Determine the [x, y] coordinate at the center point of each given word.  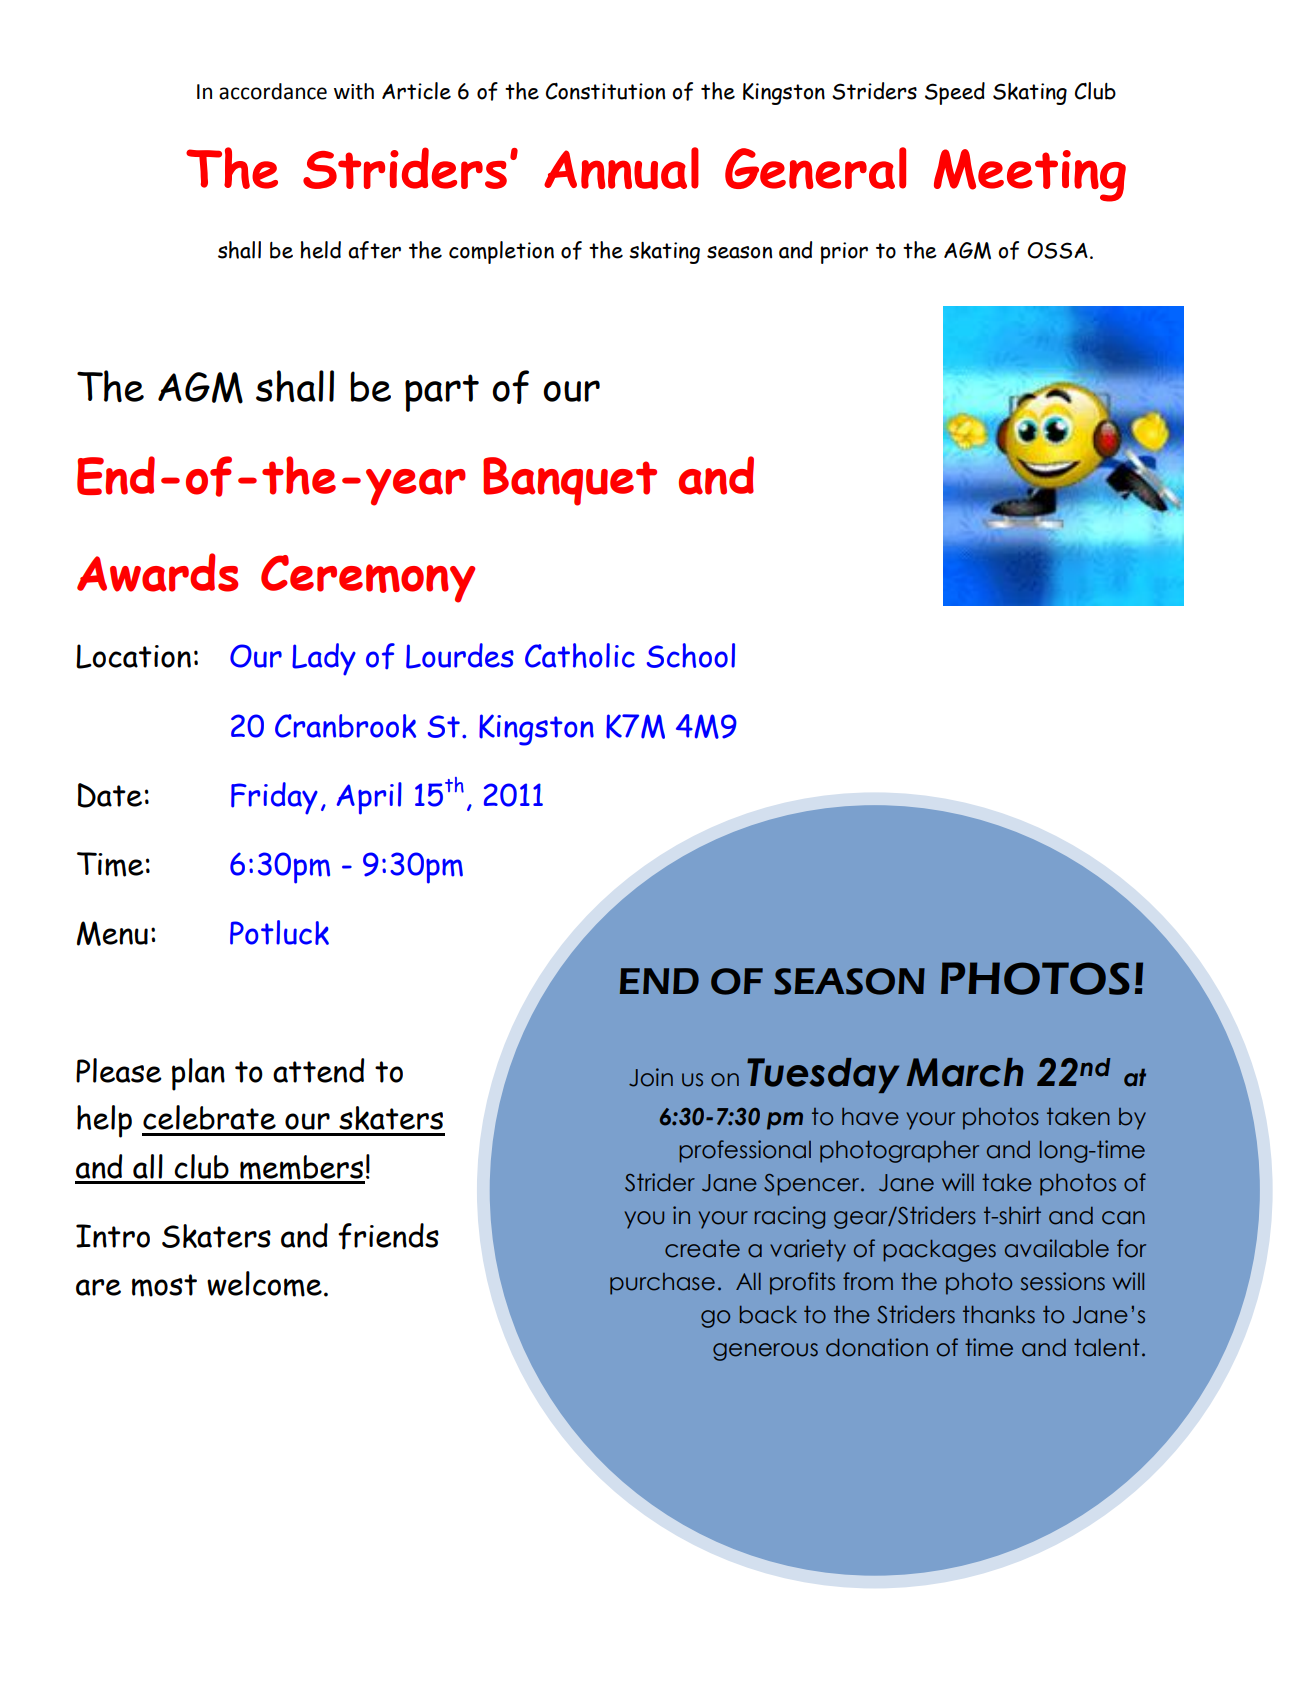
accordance [273, 91]
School [691, 655]
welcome [264, 1284]
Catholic [580, 655]
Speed [955, 93]
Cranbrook [345, 726]
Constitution [605, 91]
